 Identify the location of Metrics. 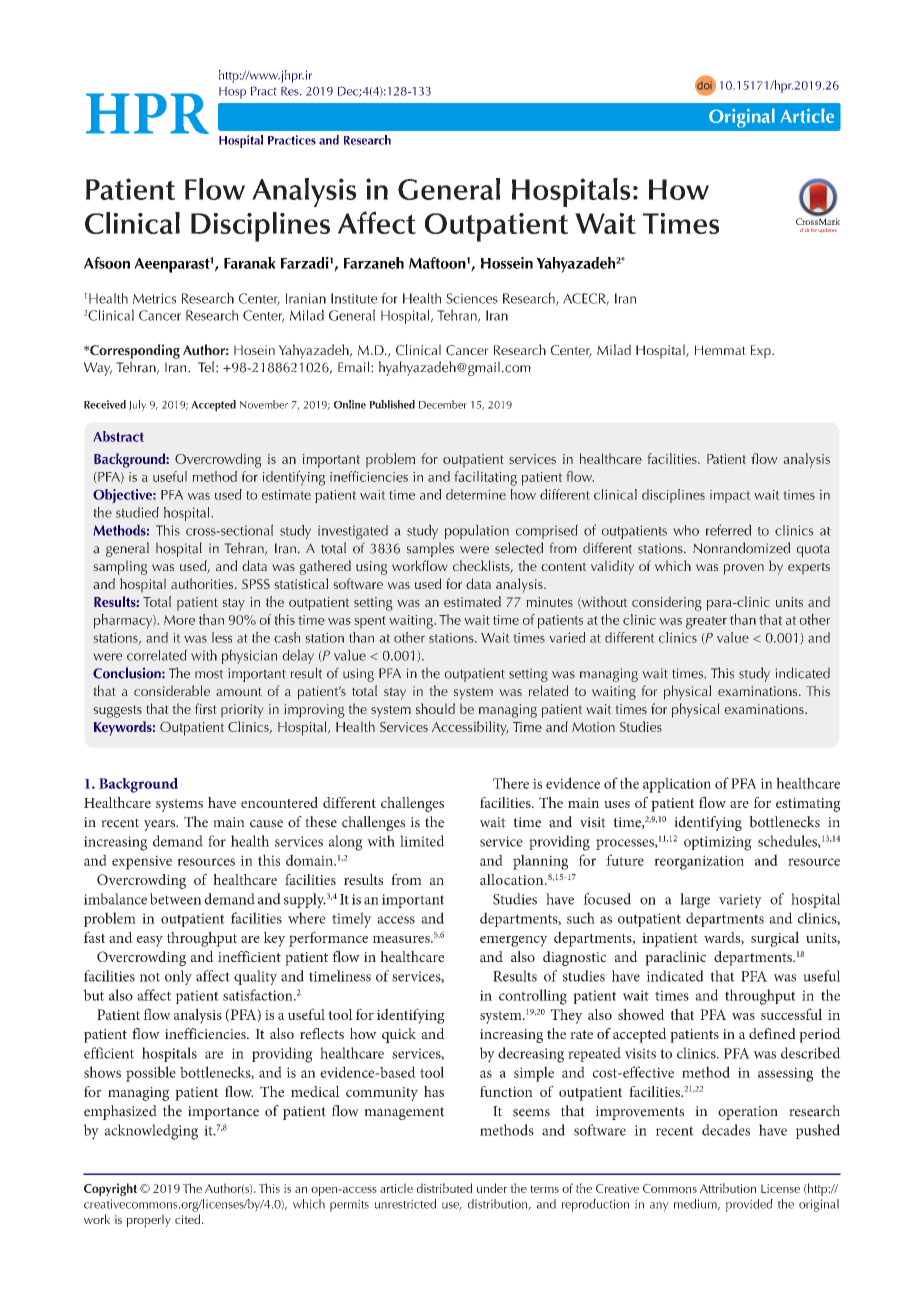
(154, 298).
